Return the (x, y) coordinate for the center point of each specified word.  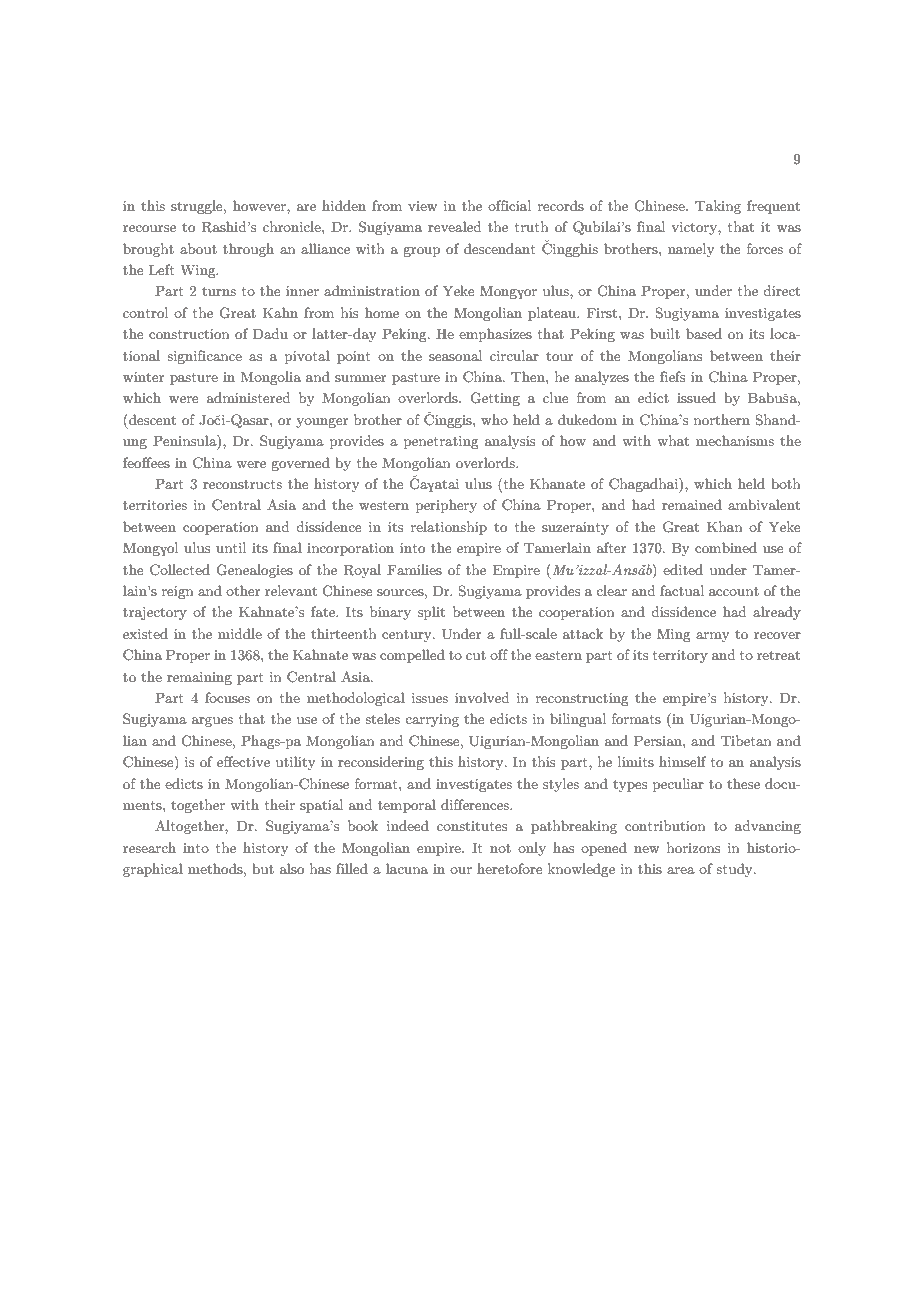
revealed (454, 226)
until (231, 547)
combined (726, 547)
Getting (495, 399)
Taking (718, 207)
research (149, 847)
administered (248, 397)
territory (680, 656)
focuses (227, 697)
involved (482, 697)
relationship (449, 528)
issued (696, 397)
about (198, 248)
